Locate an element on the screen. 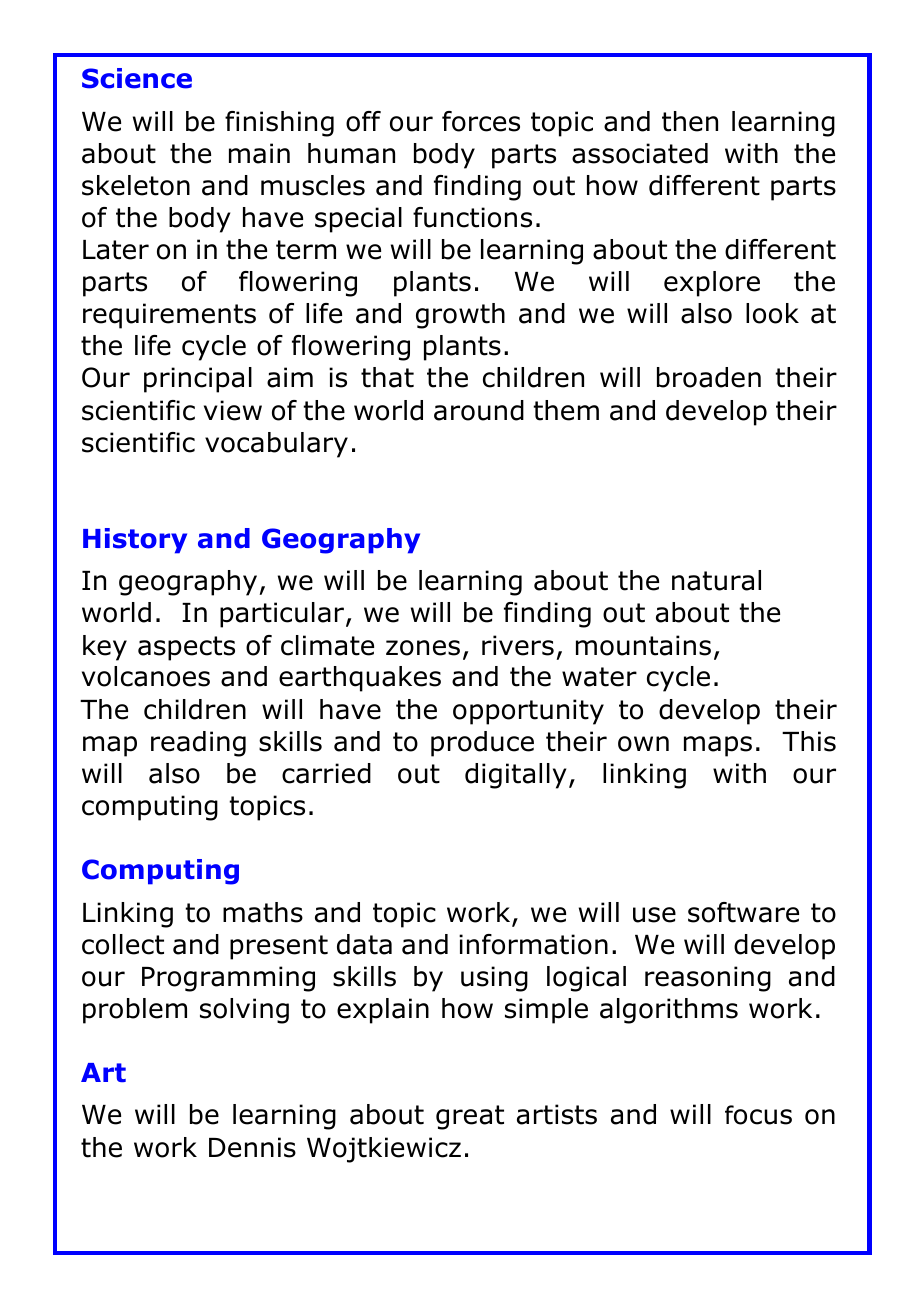 This screenshot has width=924, height=1308. great is located at coordinates (470, 1117).
